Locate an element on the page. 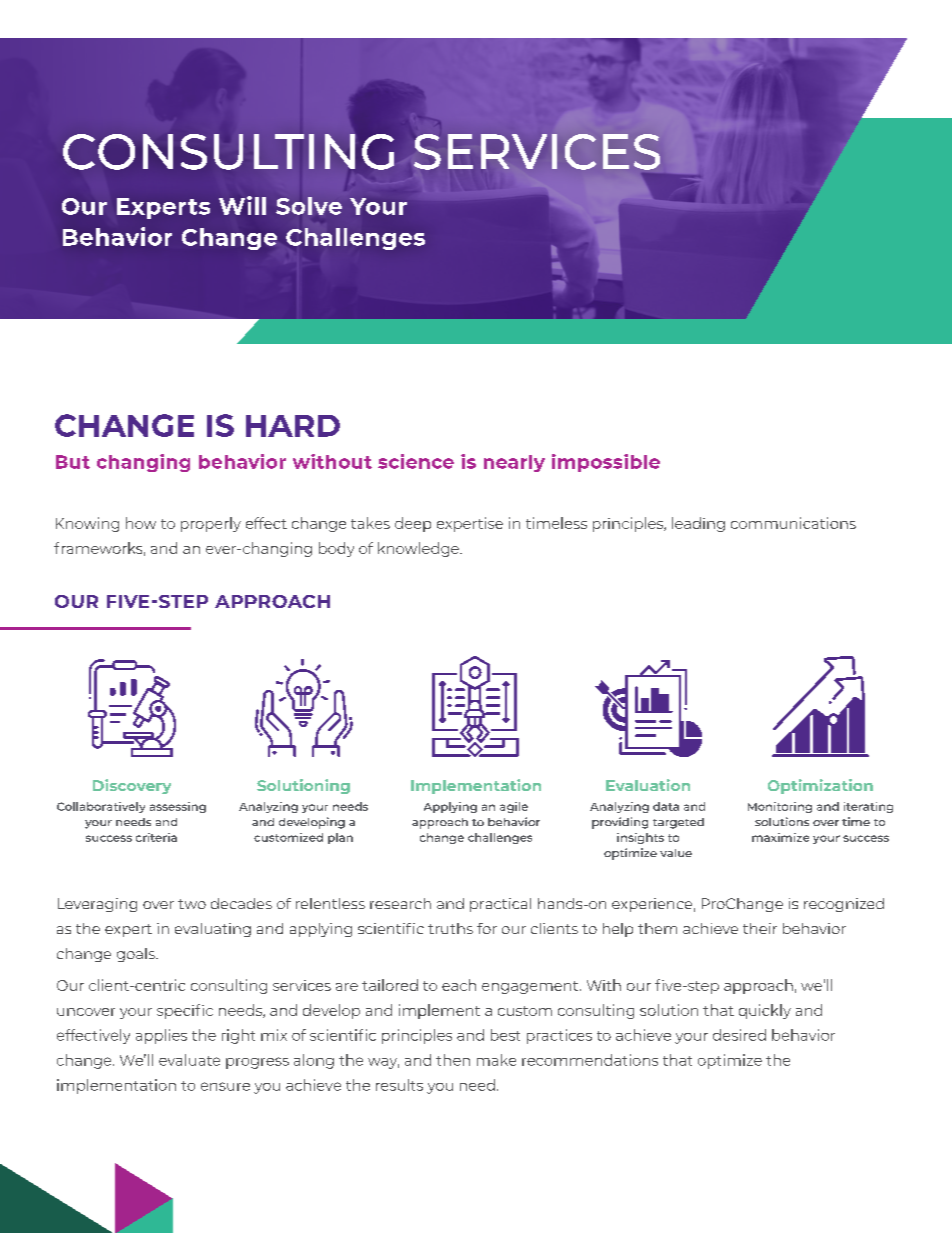  then is located at coordinates (453, 1060).
